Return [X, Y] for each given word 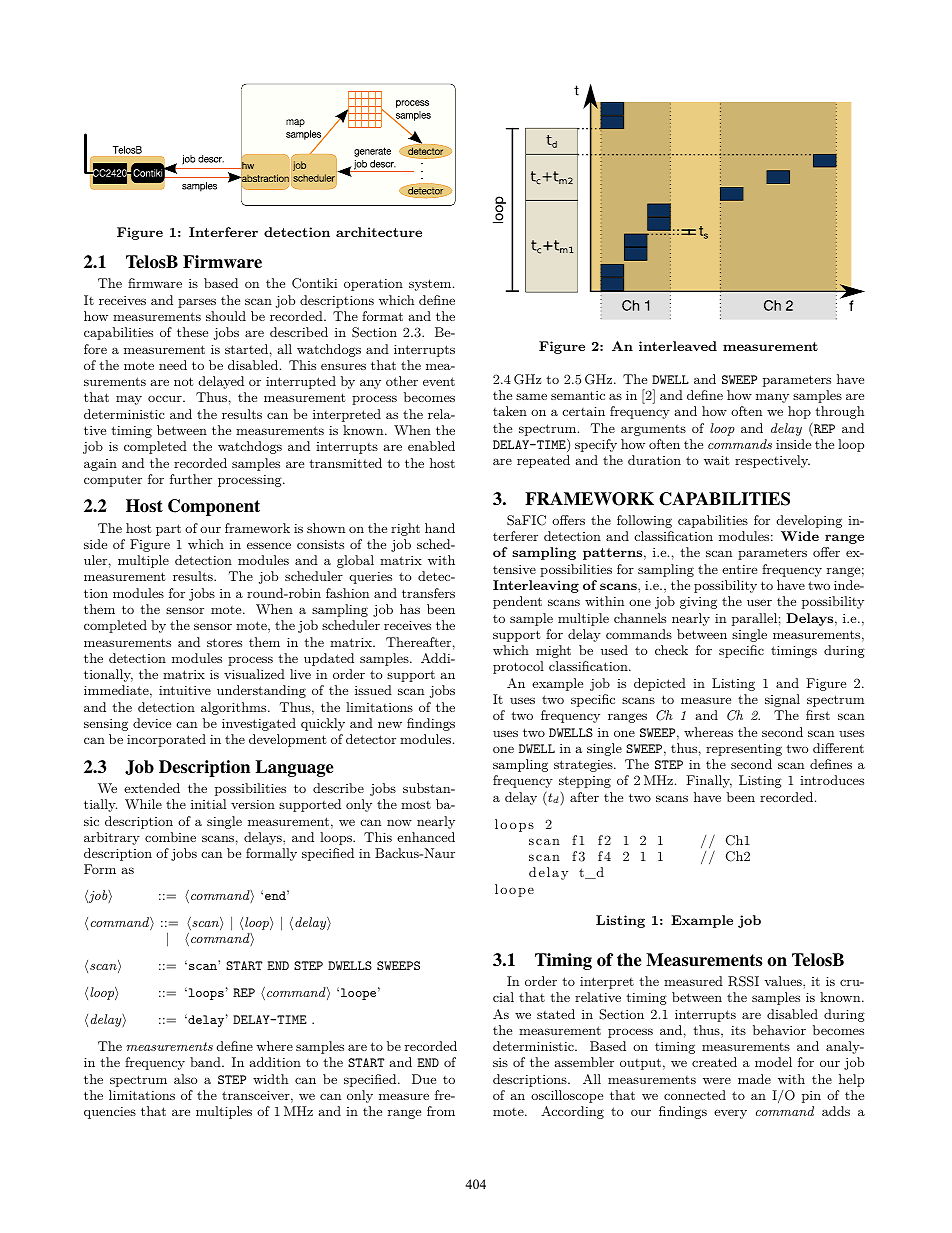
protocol [518, 667]
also [185, 1079]
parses [197, 303]
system [431, 285]
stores [224, 642]
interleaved [678, 346]
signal [782, 700]
